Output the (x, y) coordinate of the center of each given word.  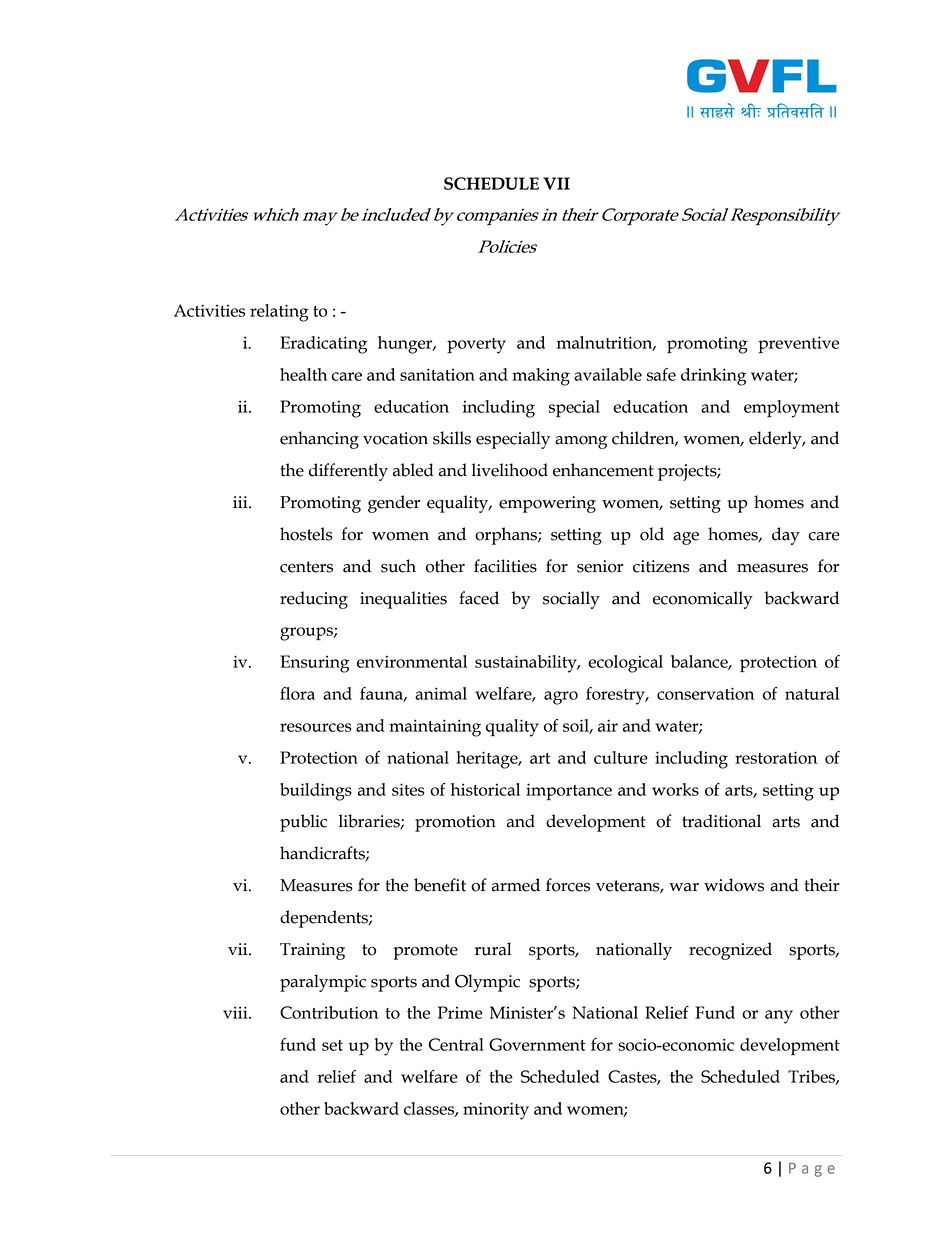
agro (561, 698)
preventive (798, 344)
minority (496, 1111)
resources (316, 727)
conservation (705, 693)
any (779, 1017)
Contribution (329, 1012)
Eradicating (323, 345)
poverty (476, 346)
